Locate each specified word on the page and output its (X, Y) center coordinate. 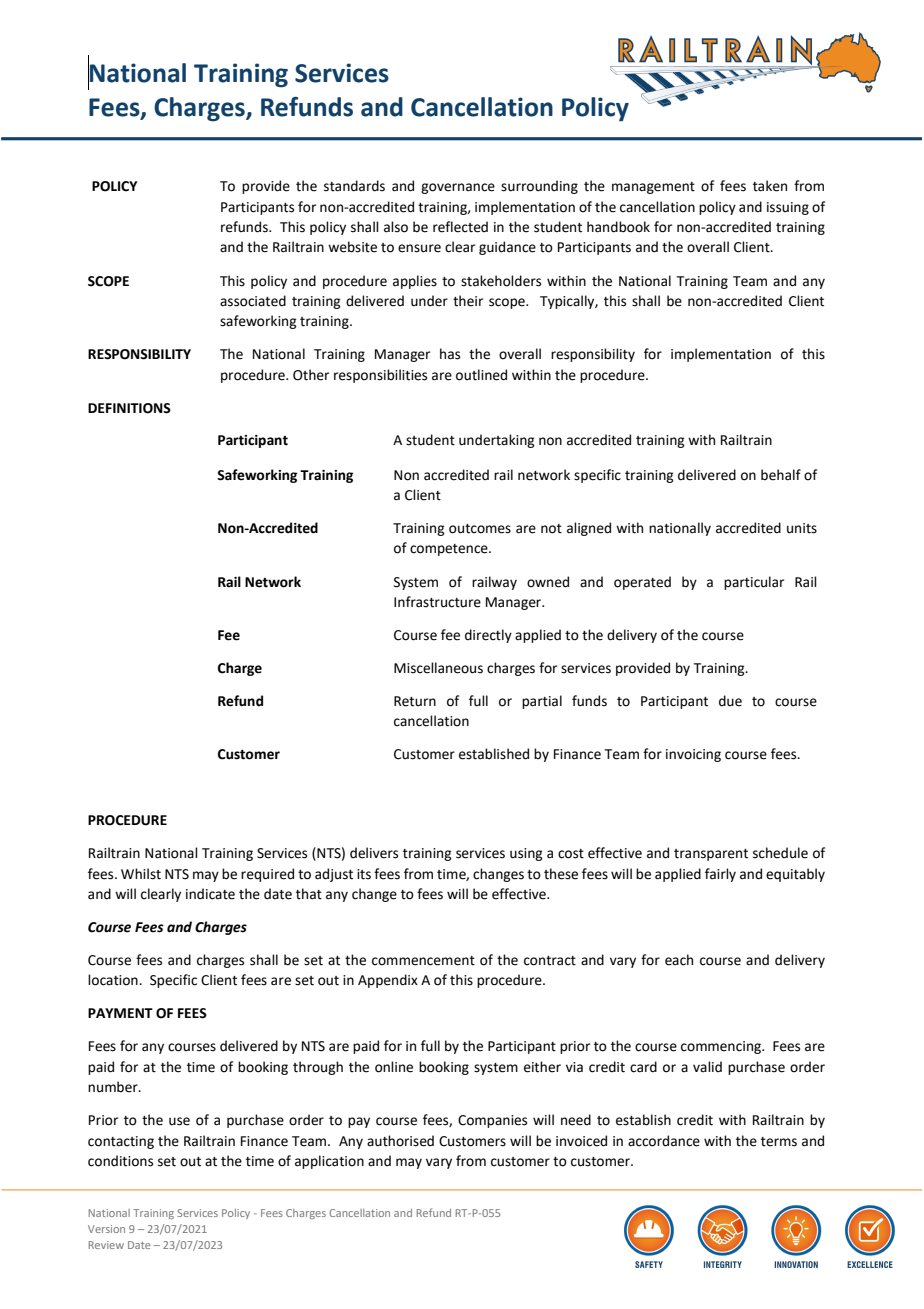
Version (106, 1229)
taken (770, 186)
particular (754, 583)
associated (253, 301)
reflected (460, 227)
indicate (210, 894)
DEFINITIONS (129, 408)
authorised (400, 1141)
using (526, 854)
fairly (720, 875)
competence (450, 550)
